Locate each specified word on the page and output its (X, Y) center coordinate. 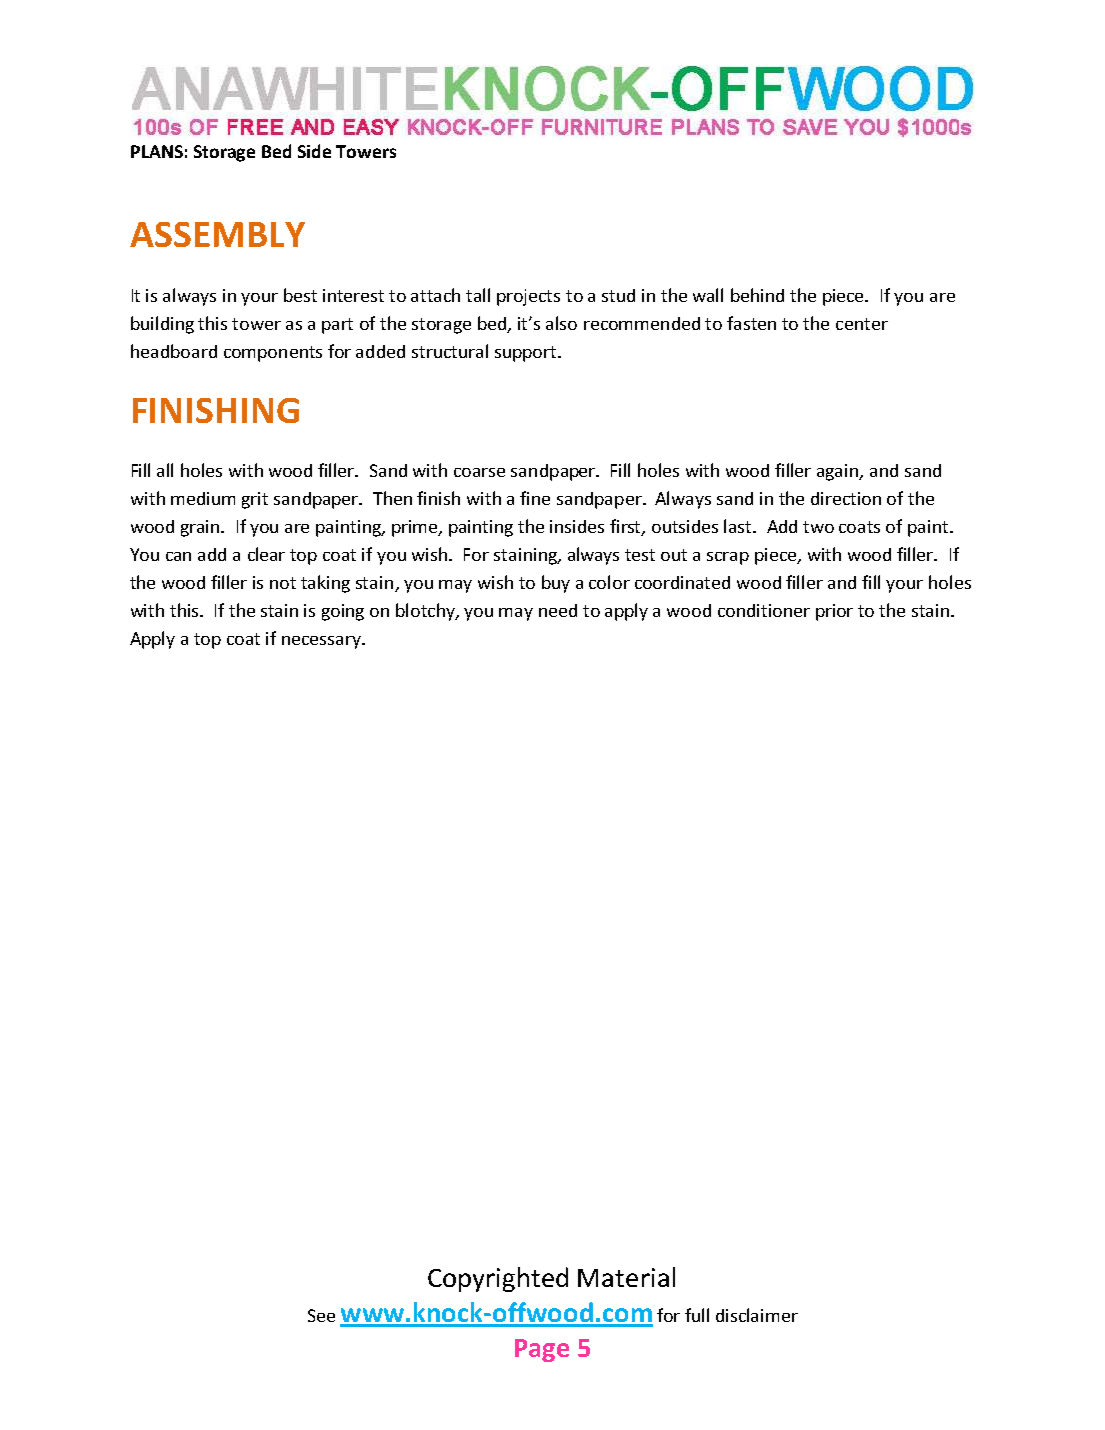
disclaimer (757, 1315)
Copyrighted (498, 1279)
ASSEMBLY (217, 234)
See (321, 1315)
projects (528, 297)
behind (757, 295)
